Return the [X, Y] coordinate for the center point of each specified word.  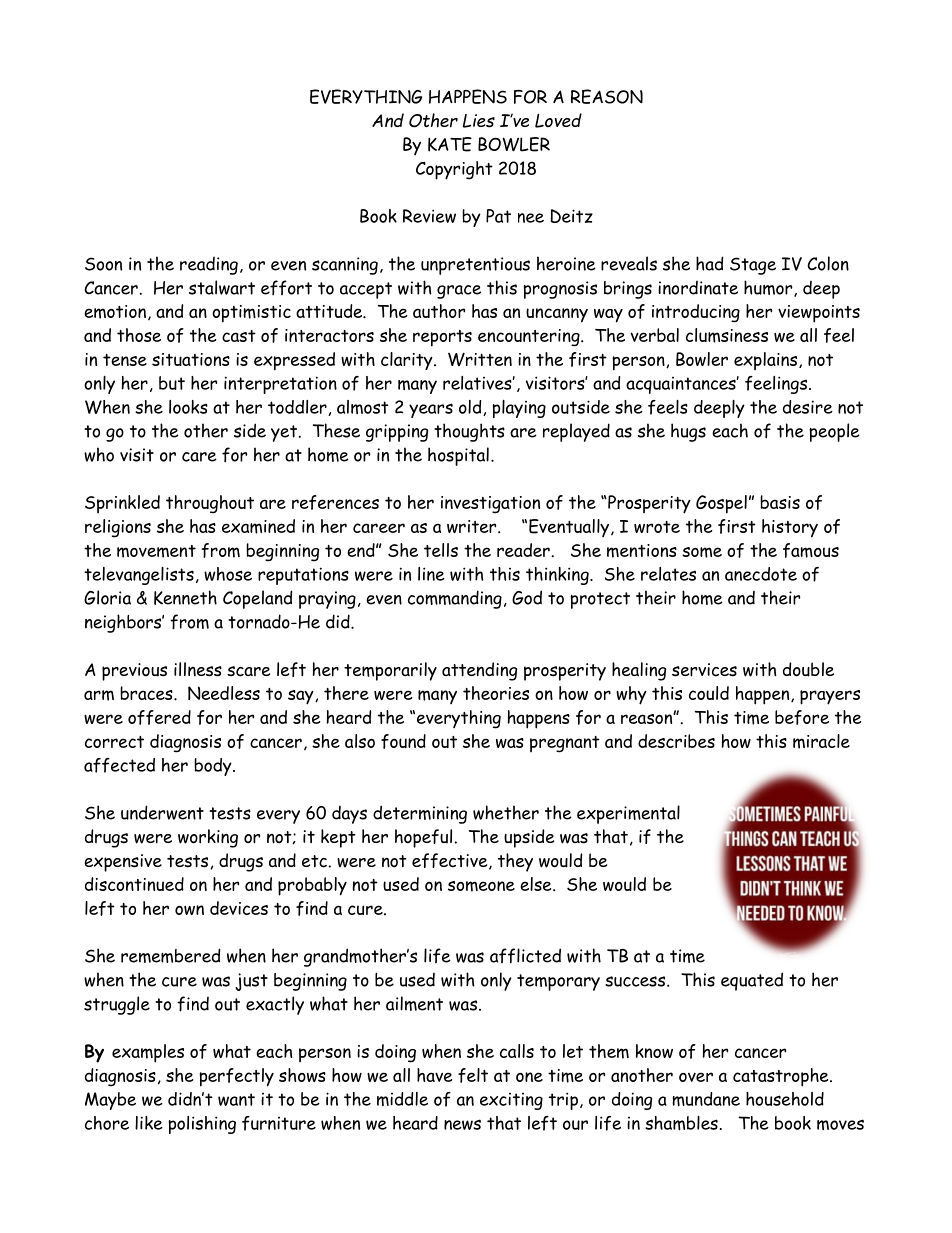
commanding [455, 599]
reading [209, 266]
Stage [753, 266]
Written [480, 359]
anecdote [761, 574]
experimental [628, 814]
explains [767, 361]
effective [451, 861]
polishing [202, 1125]
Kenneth [185, 597]
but [172, 383]
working [208, 838]
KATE [450, 144]
